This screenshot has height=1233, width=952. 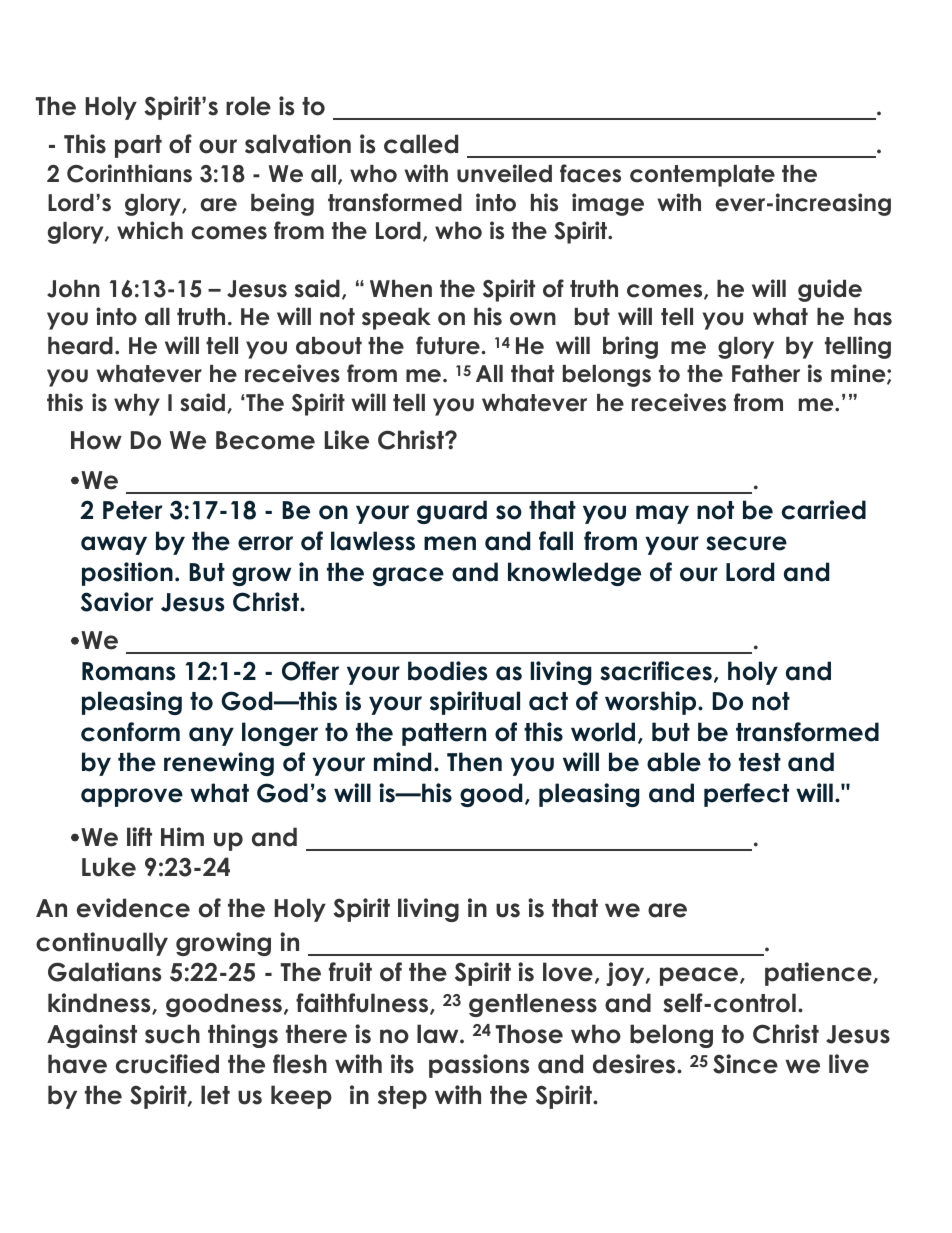 What do you see at coordinates (117, 602) in the screenshot?
I see `Savior` at bounding box center [117, 602].
